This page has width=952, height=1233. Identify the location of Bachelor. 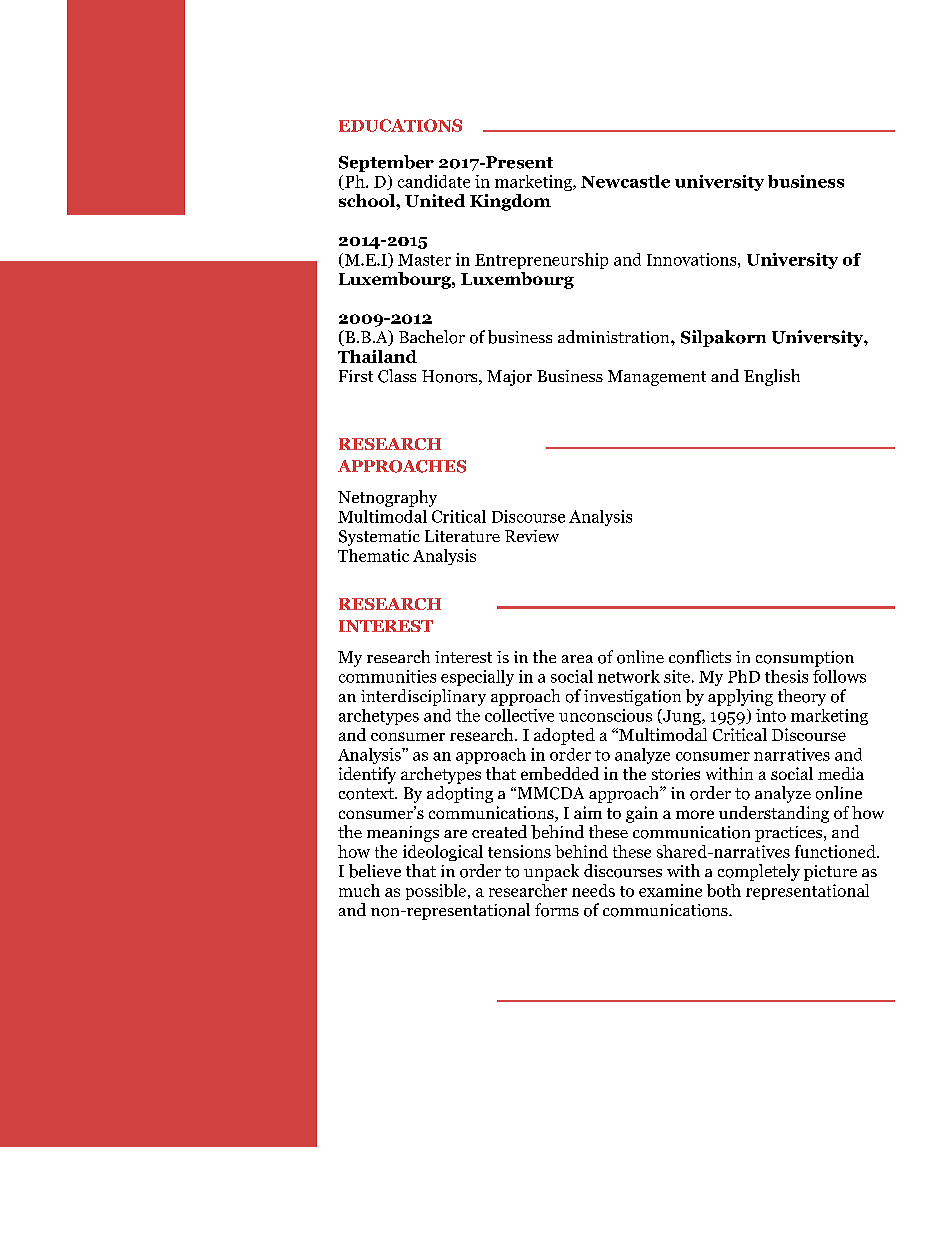
(432, 337).
